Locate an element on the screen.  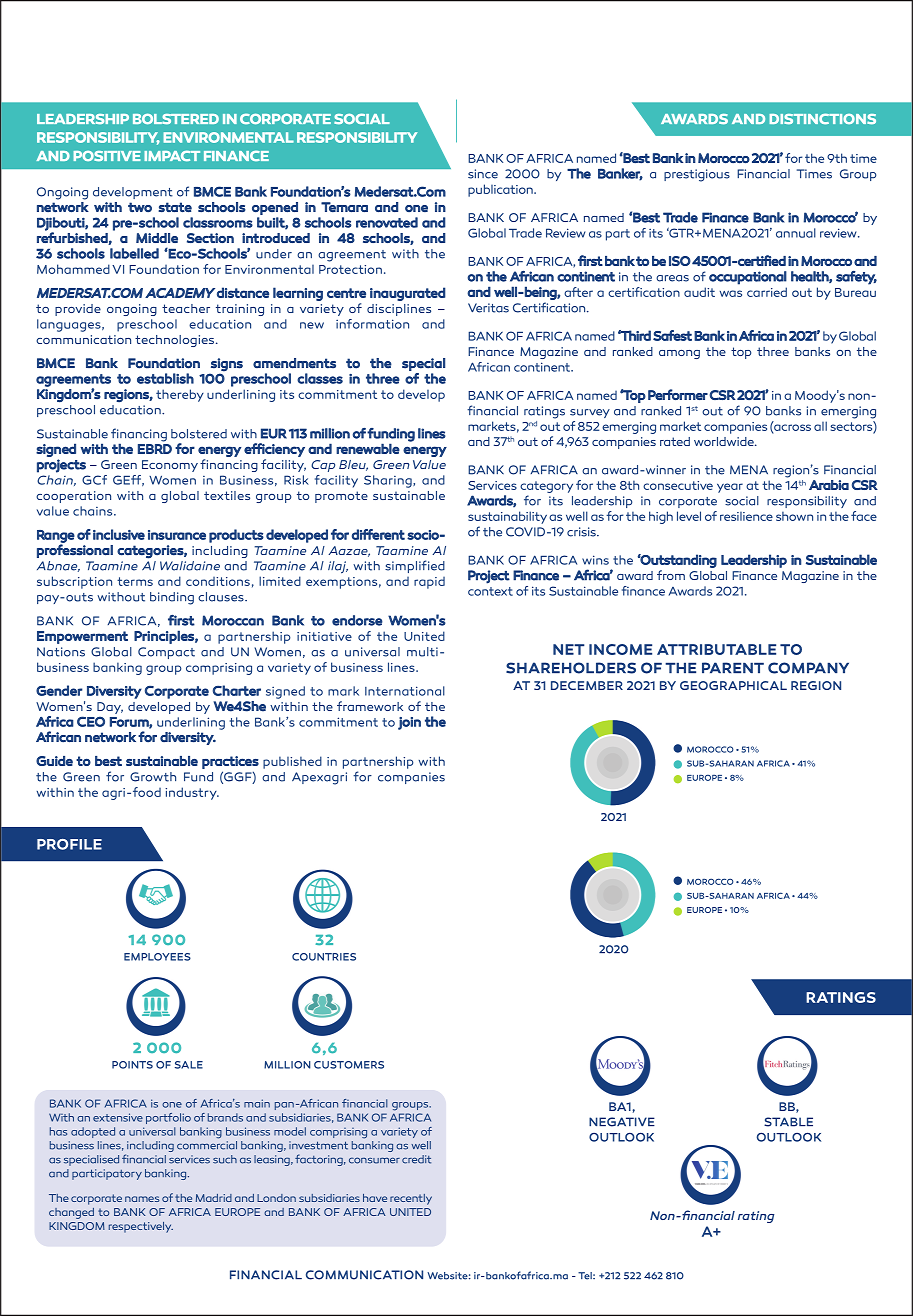
since is located at coordinates (483, 174).
